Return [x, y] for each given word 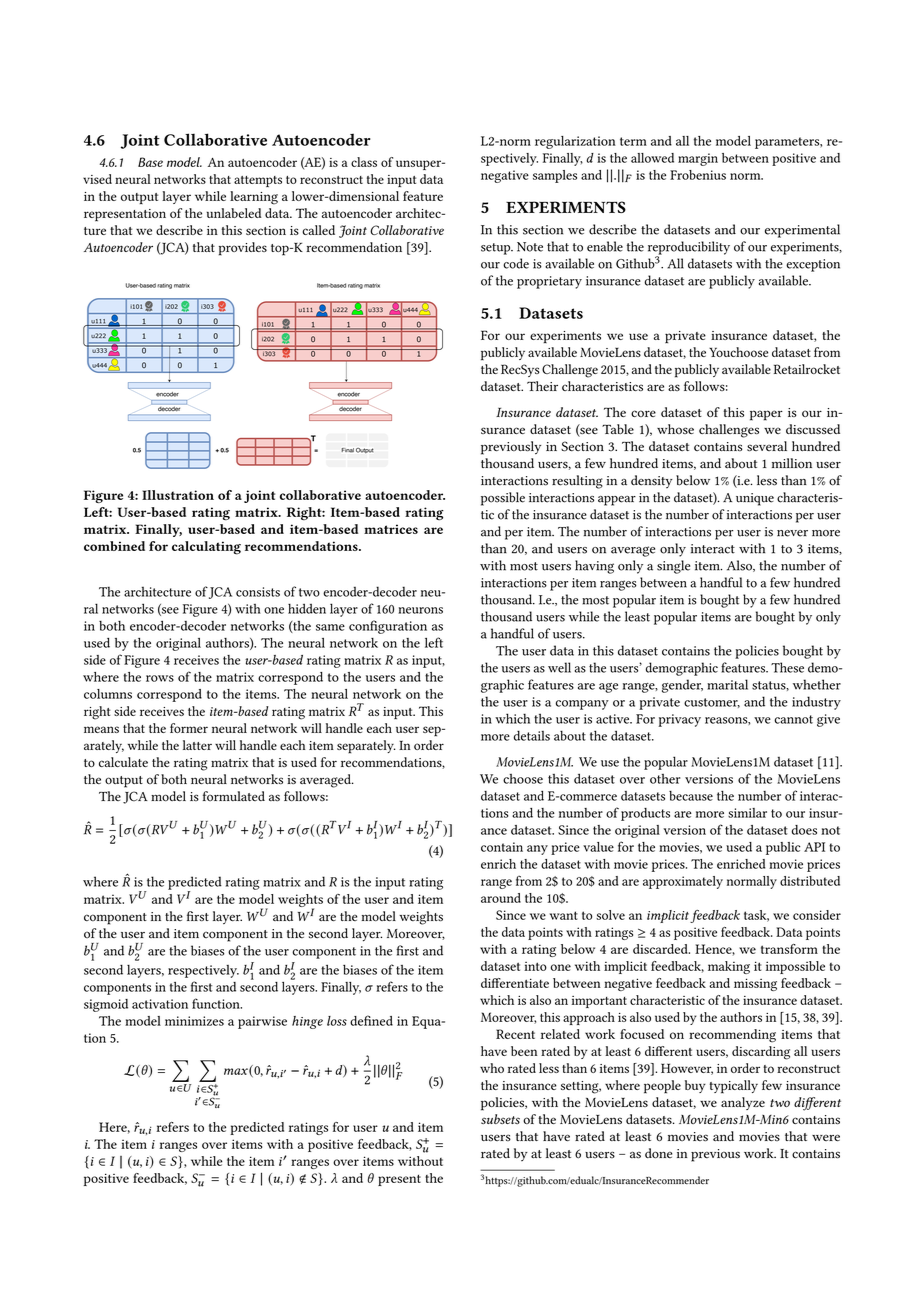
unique [755, 499]
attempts [258, 181]
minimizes [194, 1021]
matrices [391, 529]
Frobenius [698, 175]
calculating [206, 548]
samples [555, 176]
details [532, 735]
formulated [234, 796]
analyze [743, 1103]
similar [747, 813]
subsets [500, 1119]
